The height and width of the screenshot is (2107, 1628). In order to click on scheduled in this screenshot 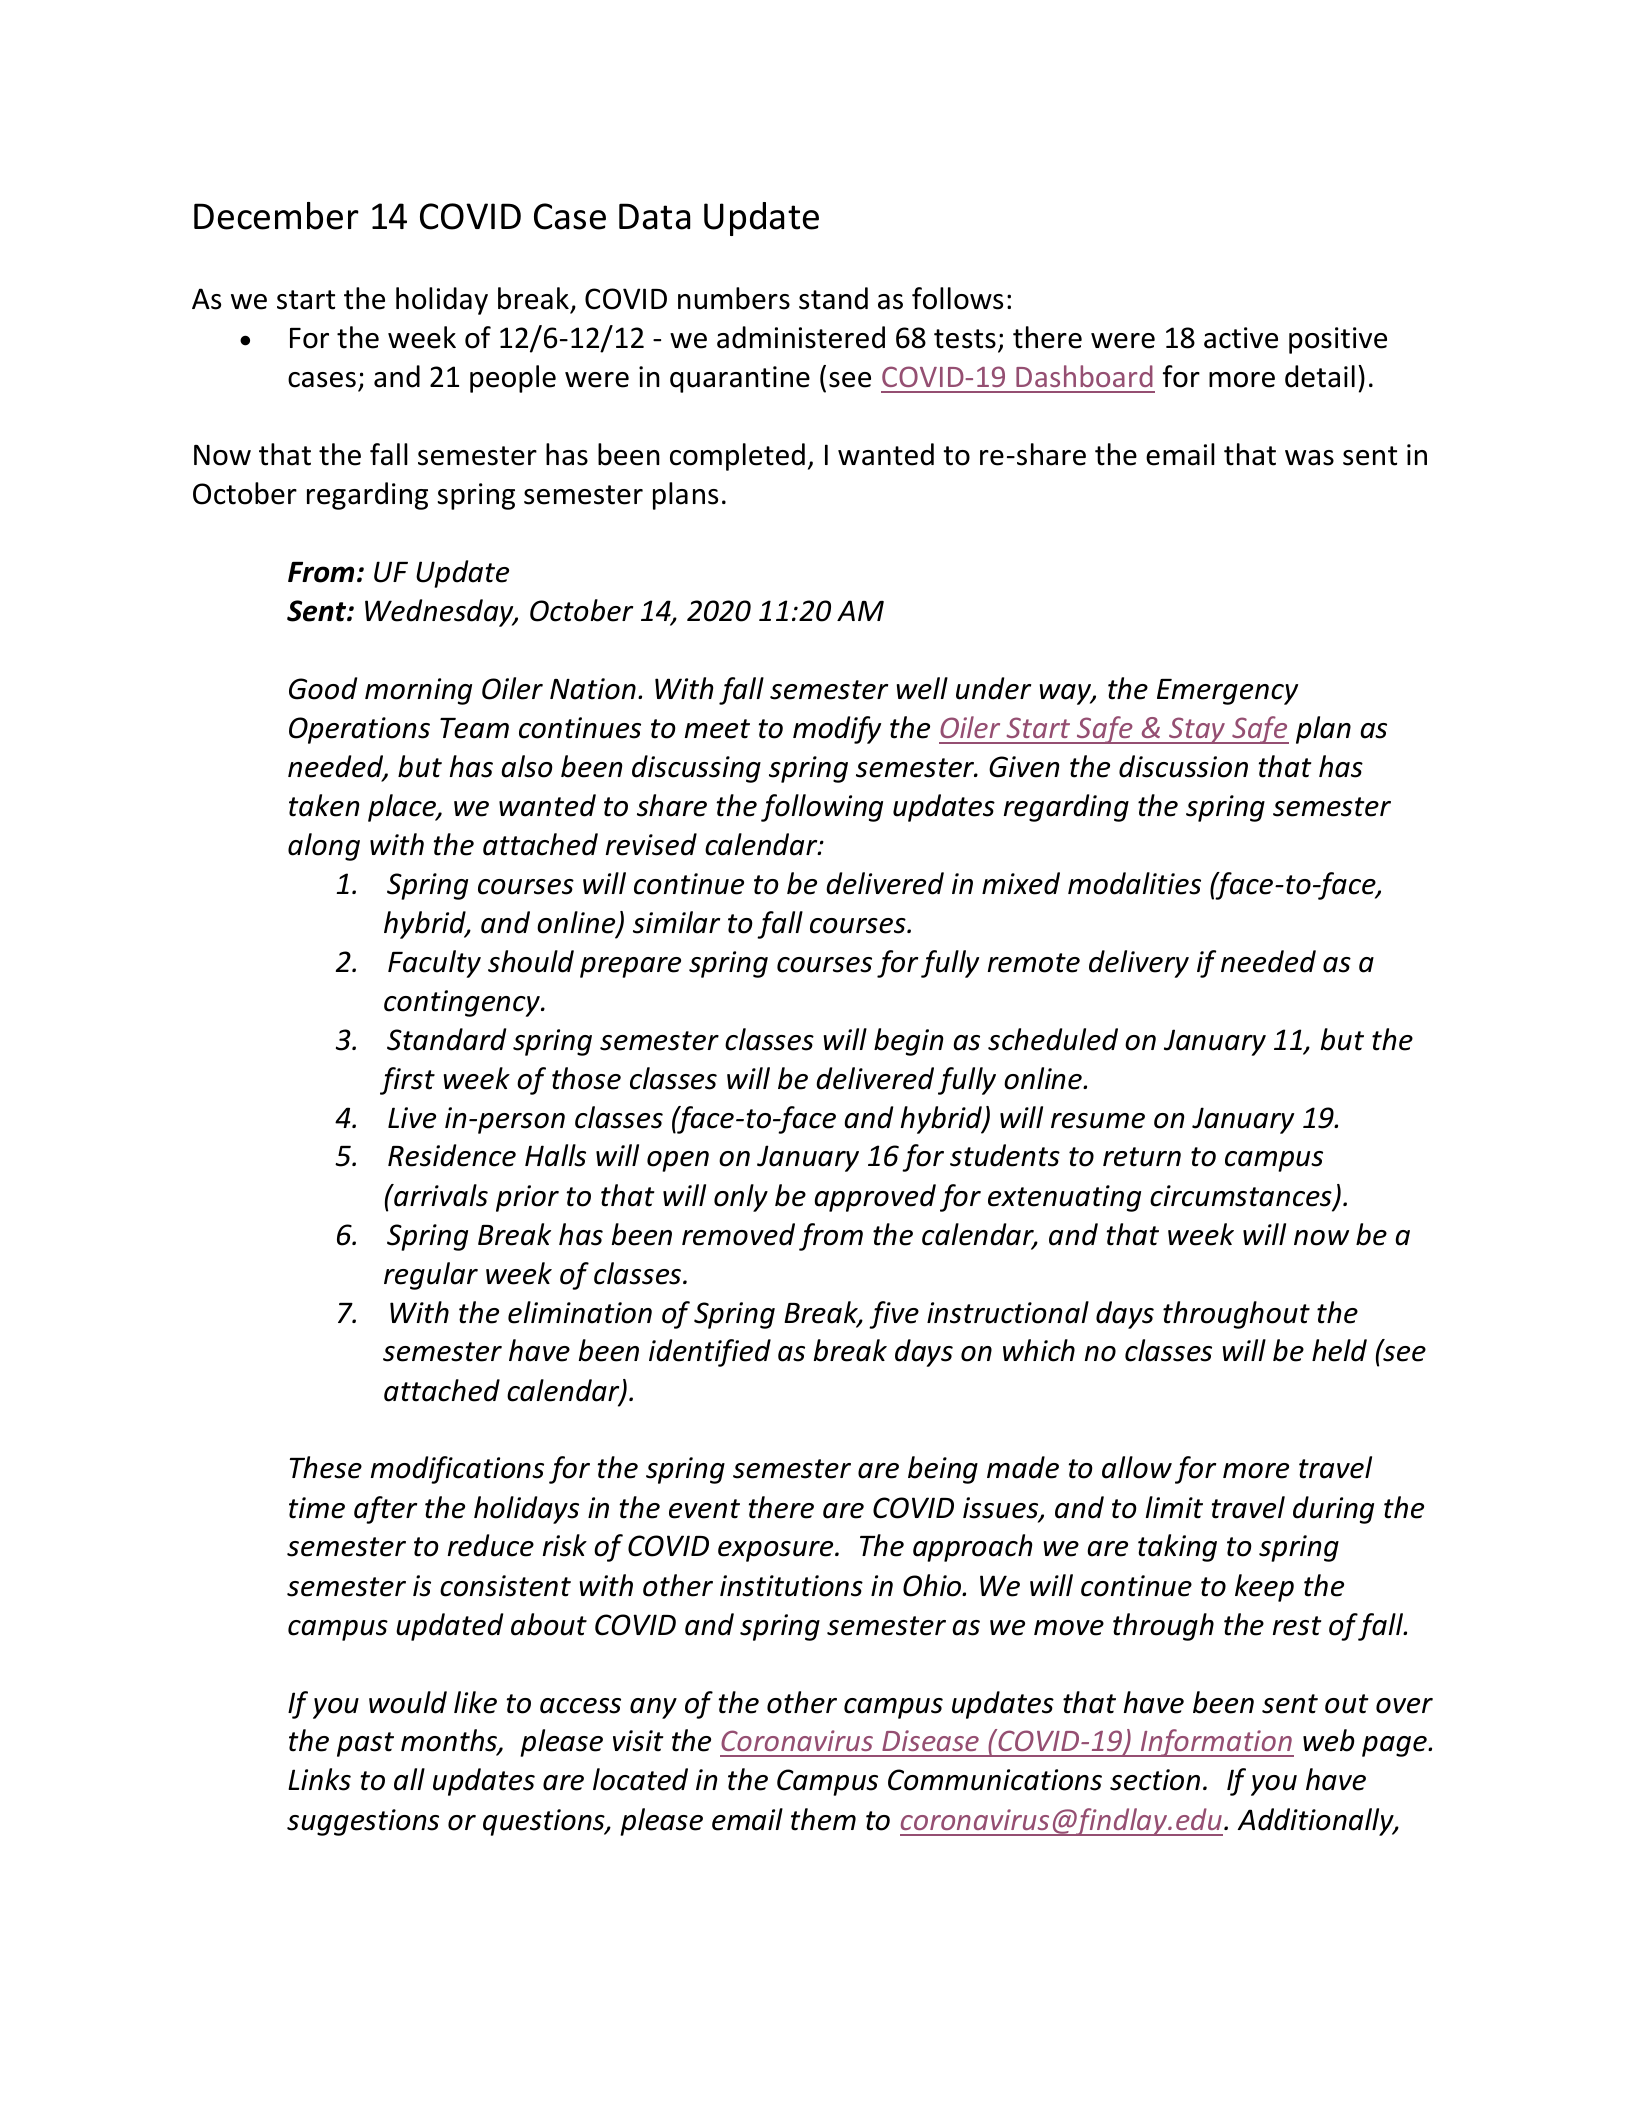, I will do `click(1053, 1039)`.
